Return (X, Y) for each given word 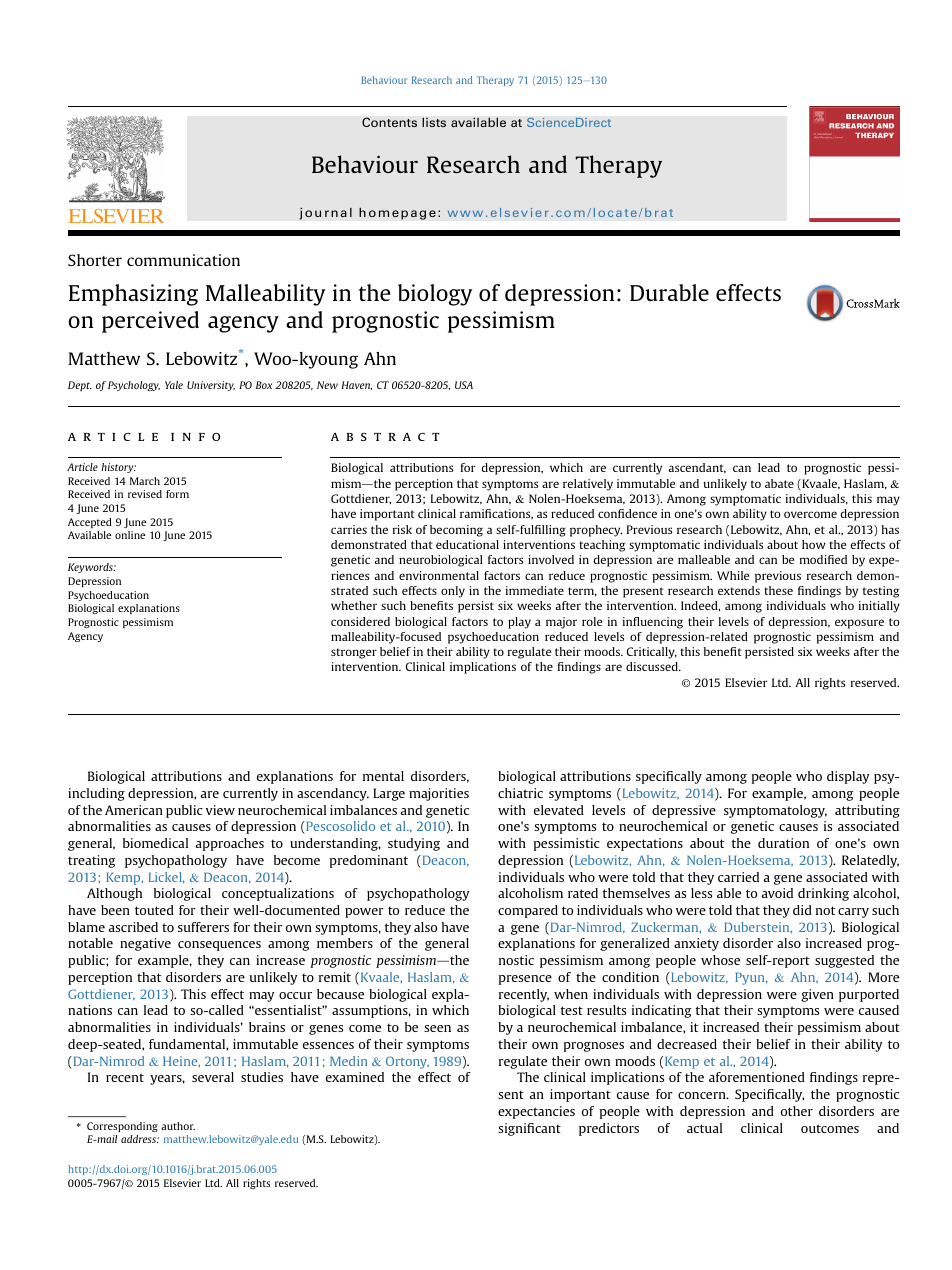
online (130, 535)
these (778, 590)
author (178, 1126)
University (211, 386)
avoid (777, 893)
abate (779, 483)
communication (183, 260)
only (453, 592)
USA (464, 385)
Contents (389, 122)
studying (414, 844)
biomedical (155, 843)
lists (434, 122)
